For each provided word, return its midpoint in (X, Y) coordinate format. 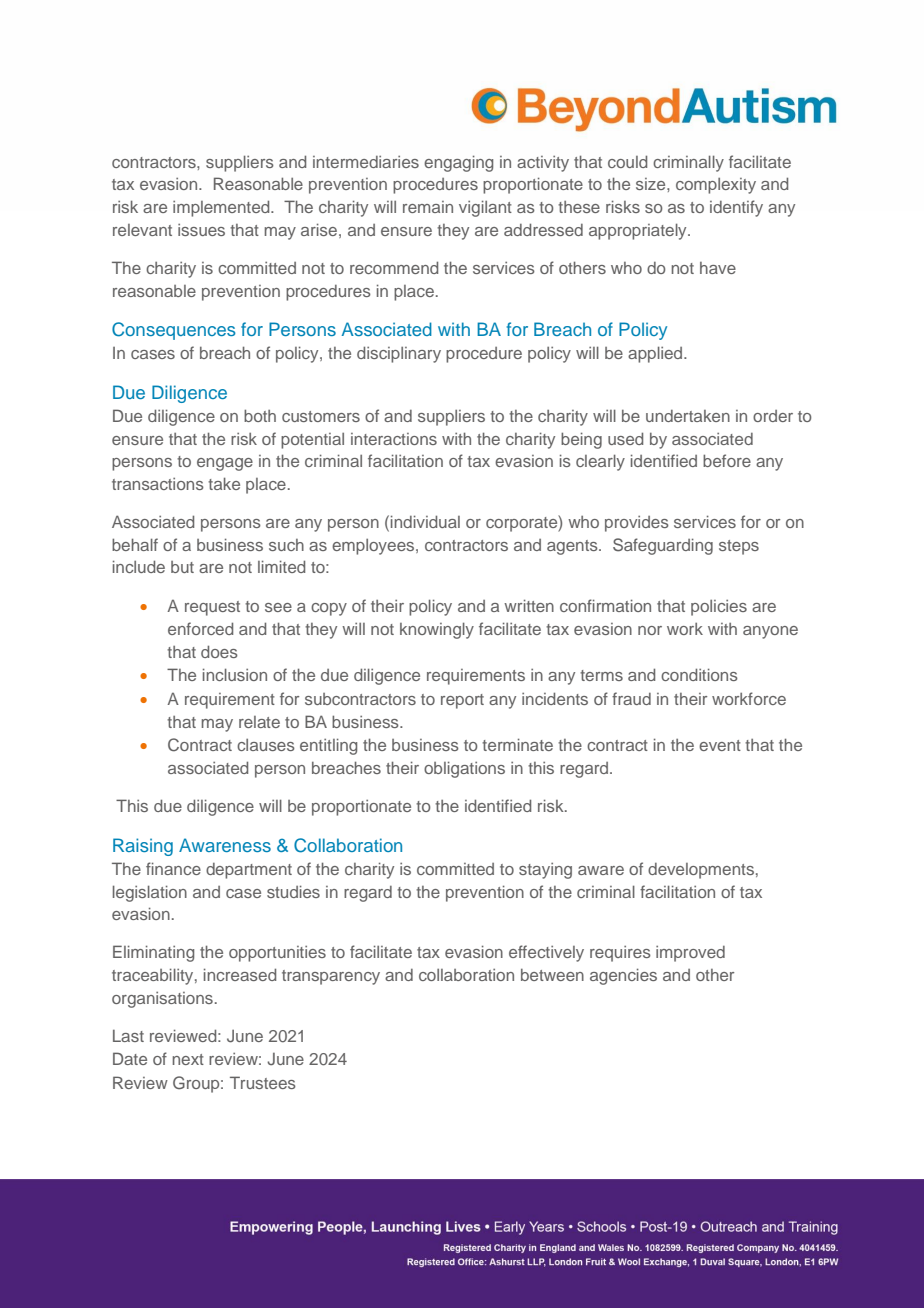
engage (225, 464)
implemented (222, 208)
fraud (631, 698)
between (552, 975)
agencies (623, 976)
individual (425, 521)
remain (428, 207)
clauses (266, 745)
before (727, 460)
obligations (464, 769)
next (188, 1059)
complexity (716, 186)
